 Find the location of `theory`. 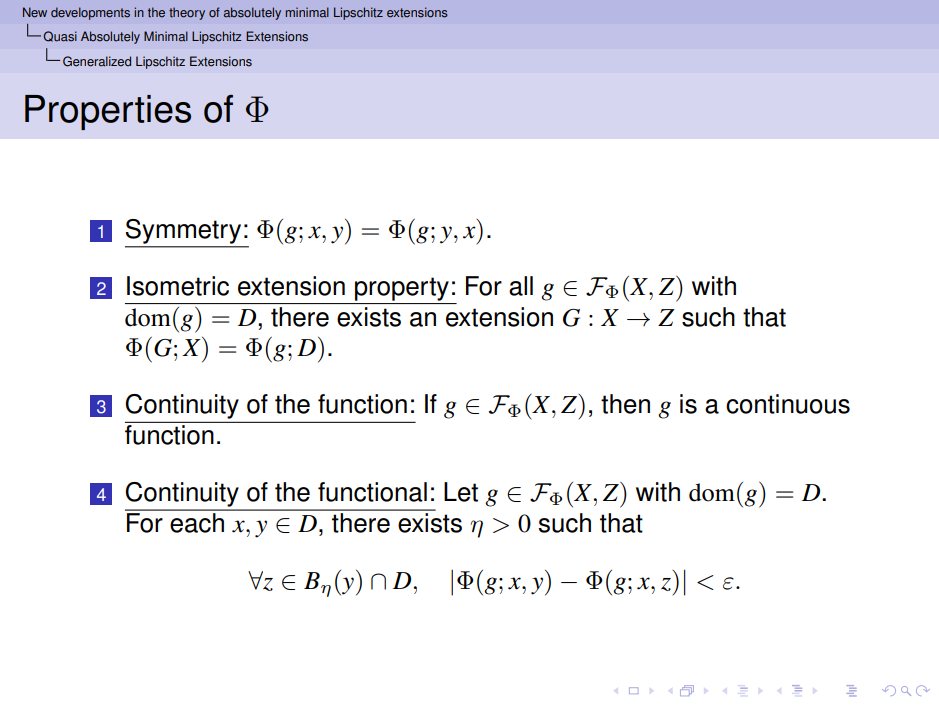

theory is located at coordinates (187, 13).
